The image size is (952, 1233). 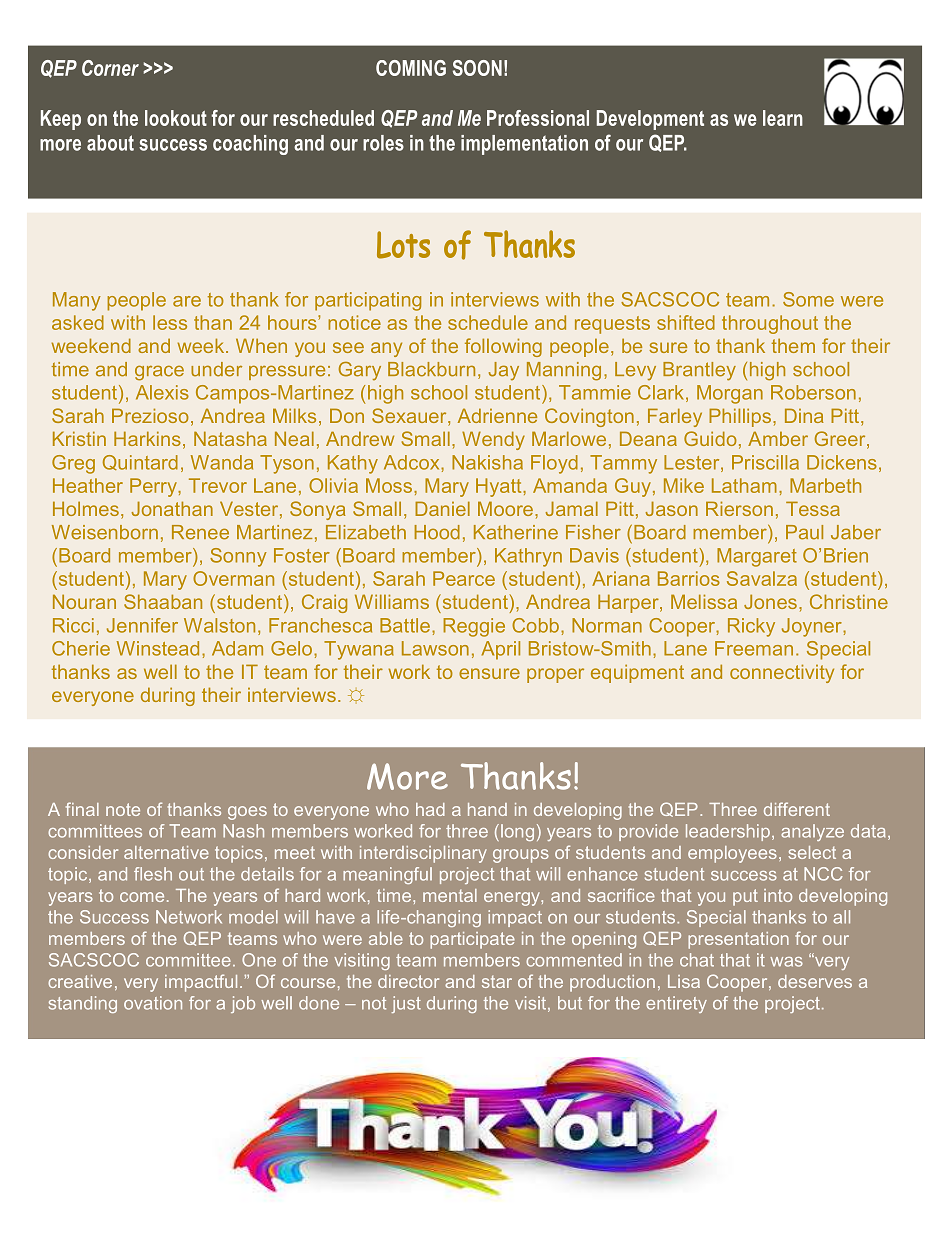 What do you see at coordinates (497, 981) in the screenshot?
I see `star` at bounding box center [497, 981].
